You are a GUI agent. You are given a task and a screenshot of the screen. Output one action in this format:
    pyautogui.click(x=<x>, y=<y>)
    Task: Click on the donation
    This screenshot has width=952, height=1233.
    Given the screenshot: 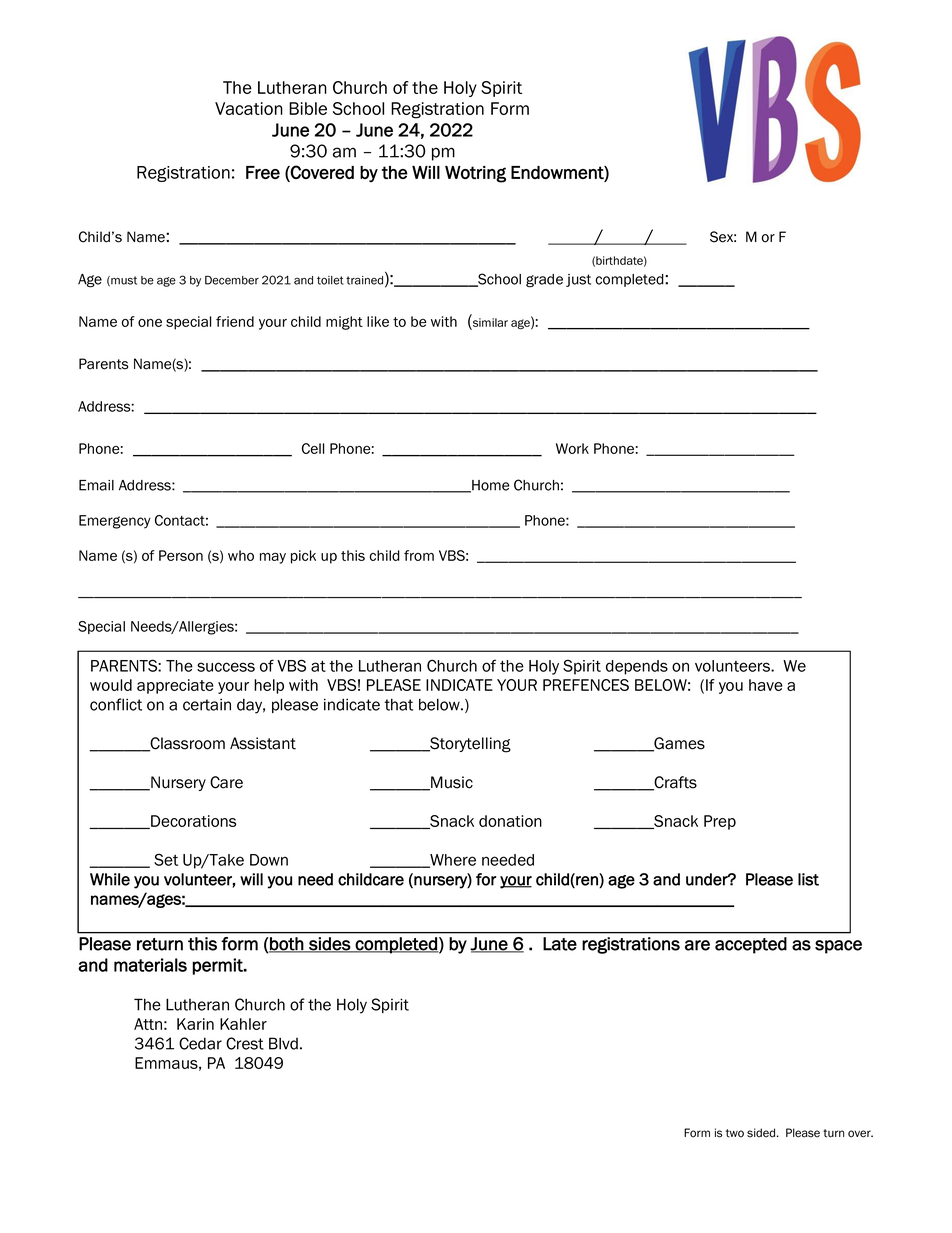 What is the action you would take?
    pyautogui.click(x=510, y=821)
